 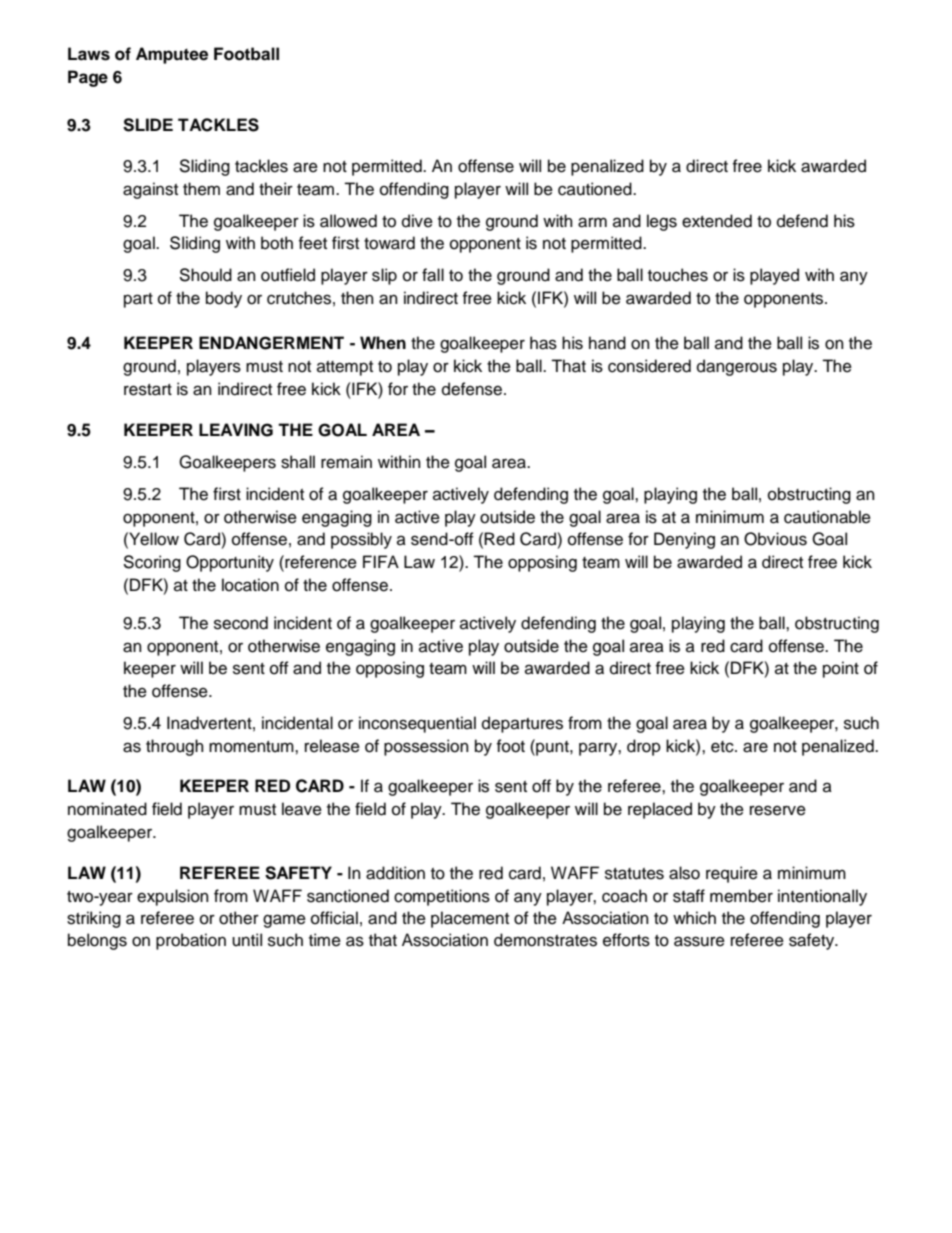 I want to click on expulsion, so click(x=173, y=897).
